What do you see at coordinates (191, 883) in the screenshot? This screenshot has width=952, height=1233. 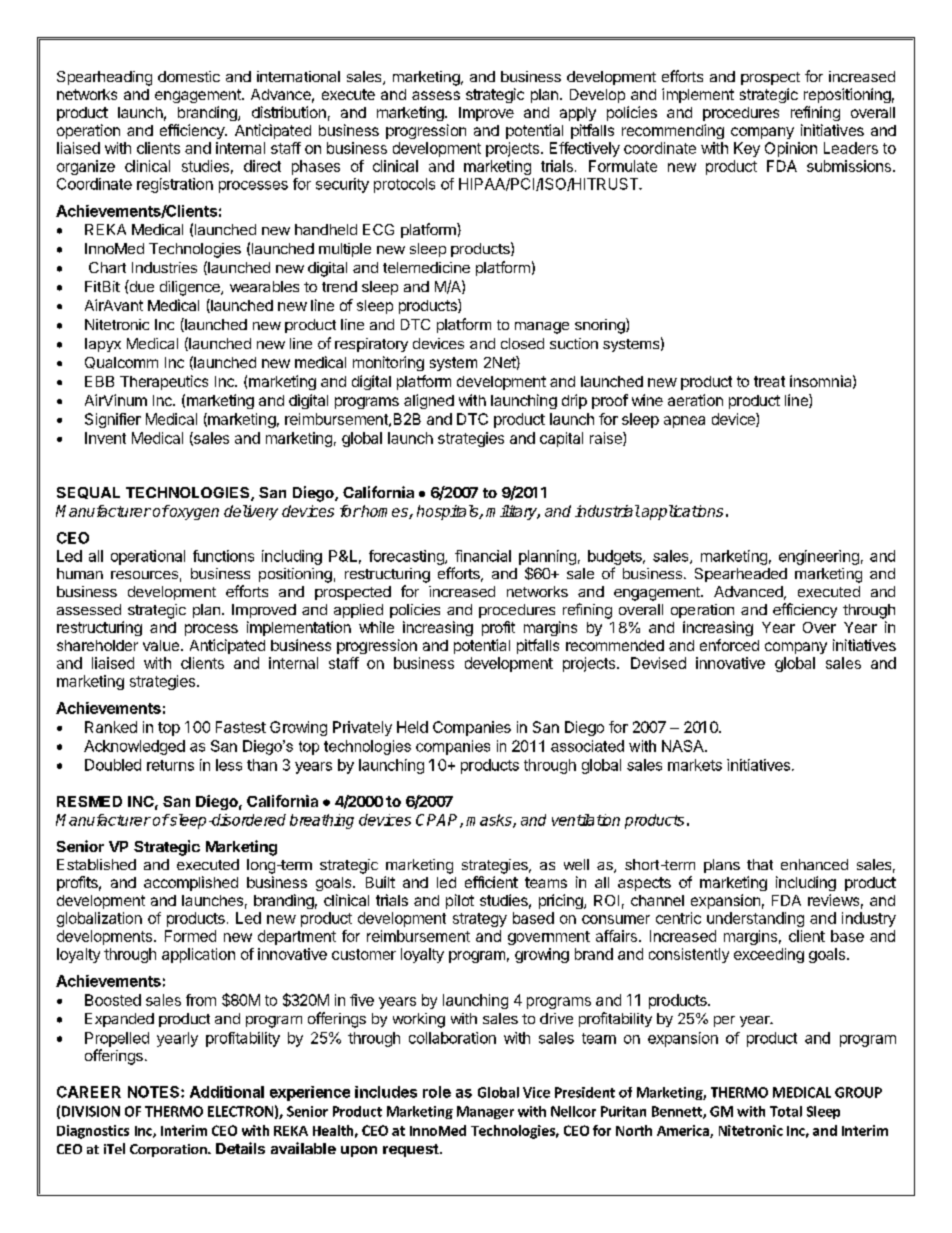 I see `accomplished` at bounding box center [191, 883].
